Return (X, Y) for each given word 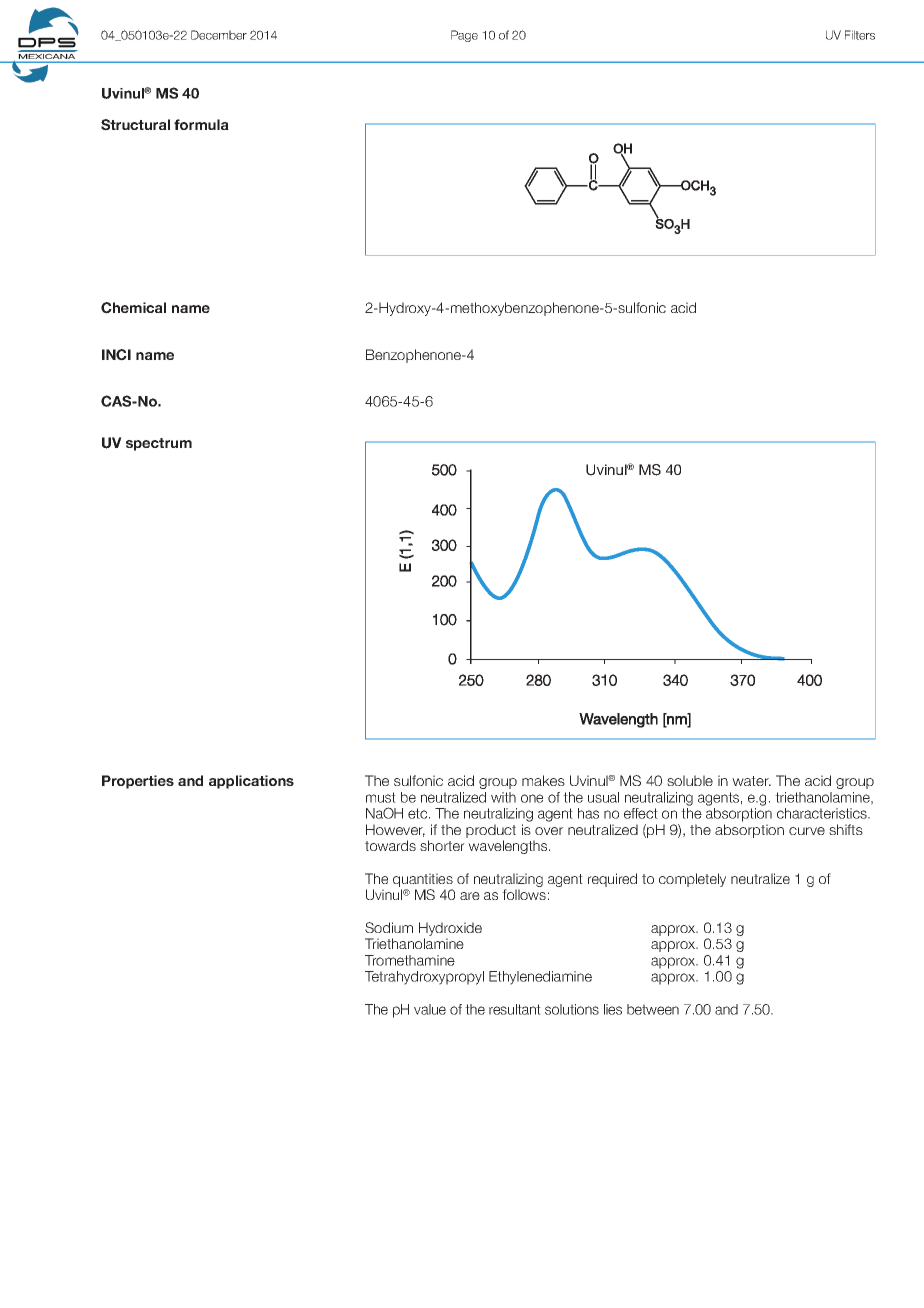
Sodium (389, 927)
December (219, 35)
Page (464, 36)
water (751, 781)
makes (543, 780)
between (653, 1009)
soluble (690, 780)
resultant (515, 1009)
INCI (116, 355)
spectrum (159, 444)
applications (251, 782)
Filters (860, 35)
